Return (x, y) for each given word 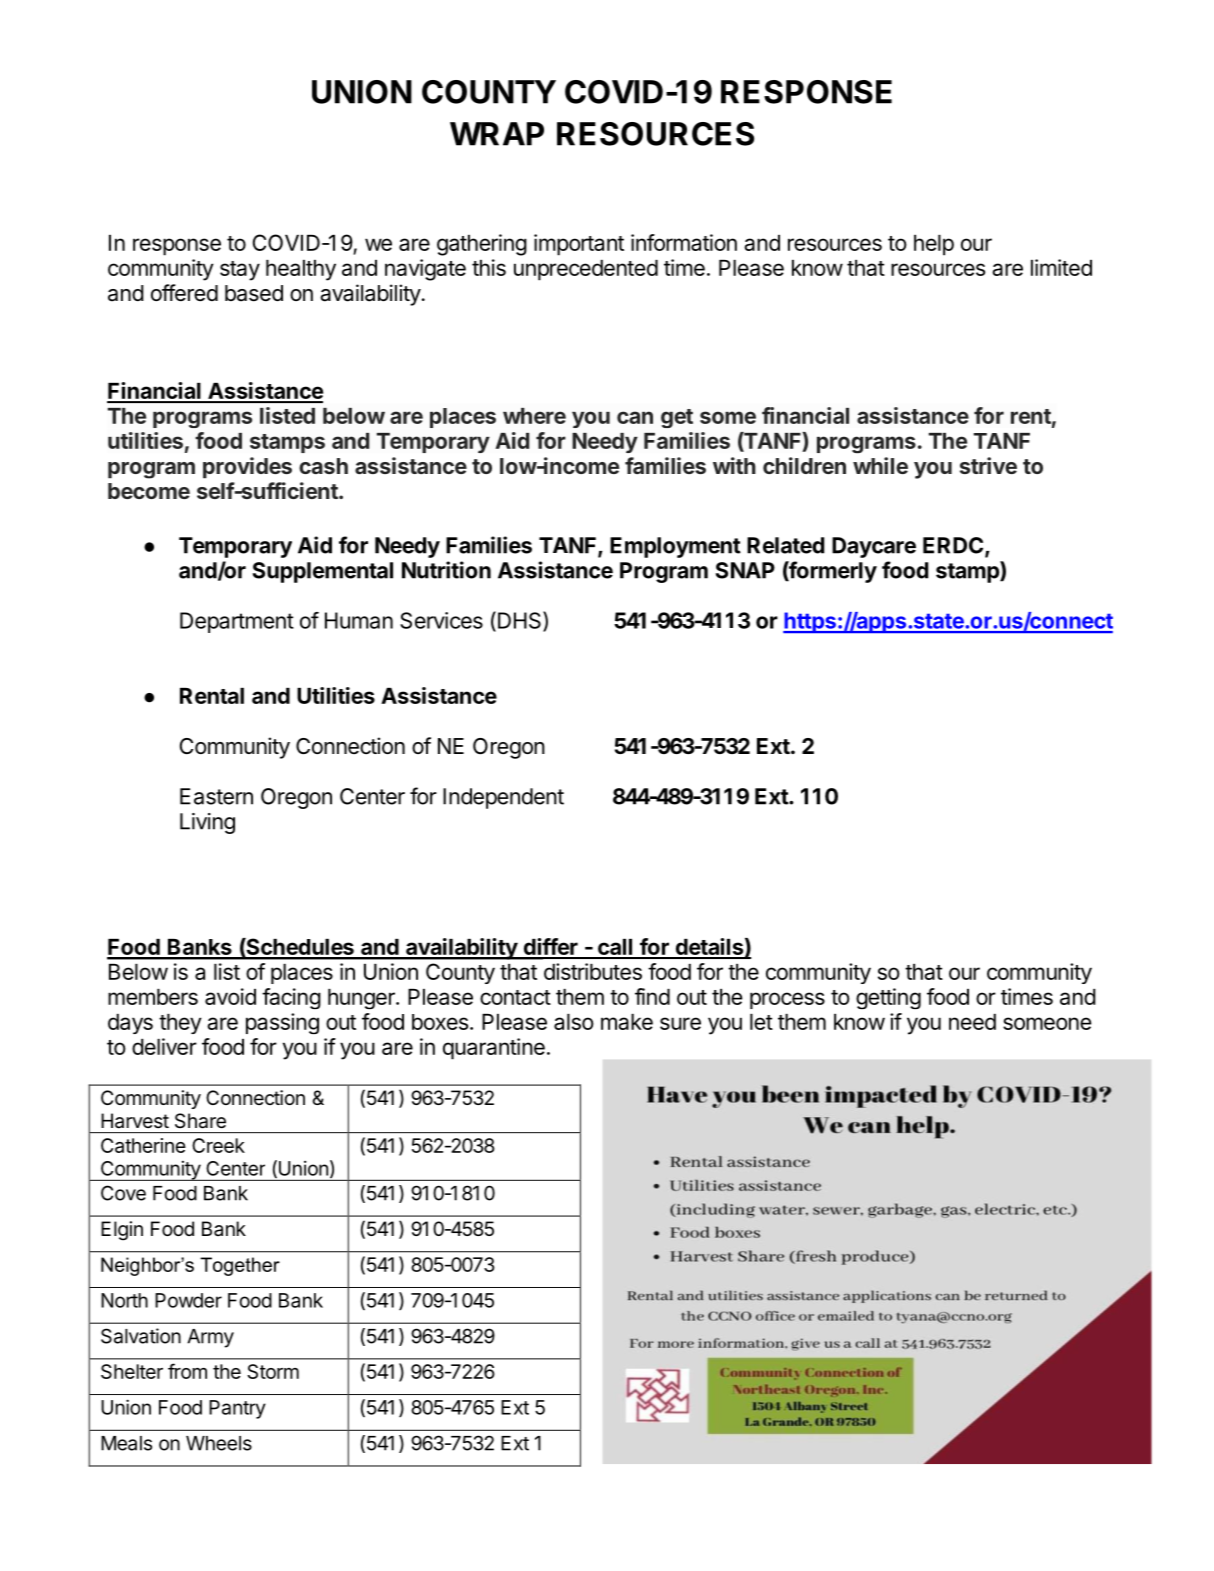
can (635, 417)
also (574, 1022)
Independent (503, 798)
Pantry (237, 1409)
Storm (273, 1371)
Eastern (216, 796)
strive (988, 465)
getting (888, 998)
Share (200, 1121)
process (787, 1000)
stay (240, 271)
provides (247, 468)
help (934, 245)
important (579, 245)
